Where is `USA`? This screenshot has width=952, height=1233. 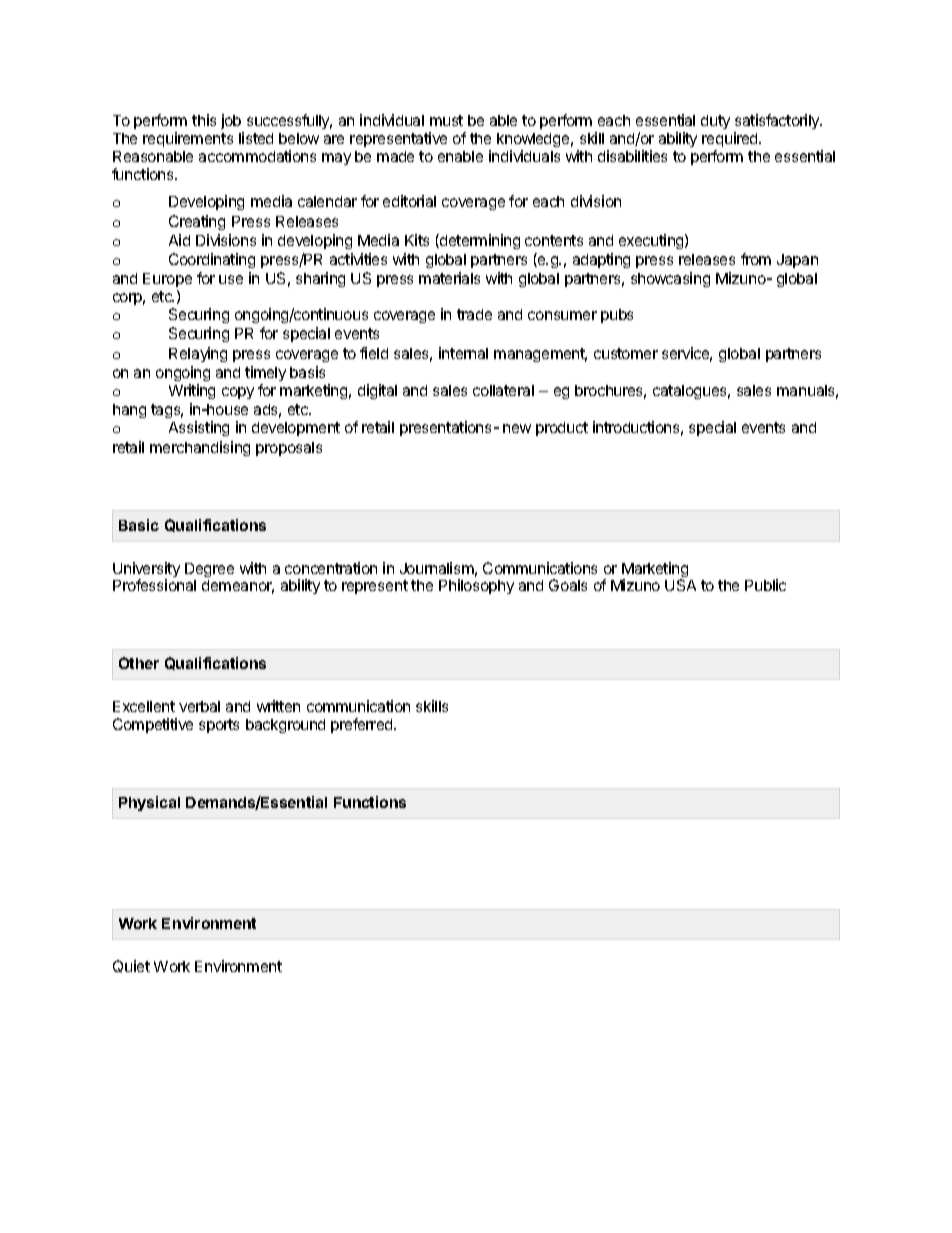 USA is located at coordinates (680, 585).
